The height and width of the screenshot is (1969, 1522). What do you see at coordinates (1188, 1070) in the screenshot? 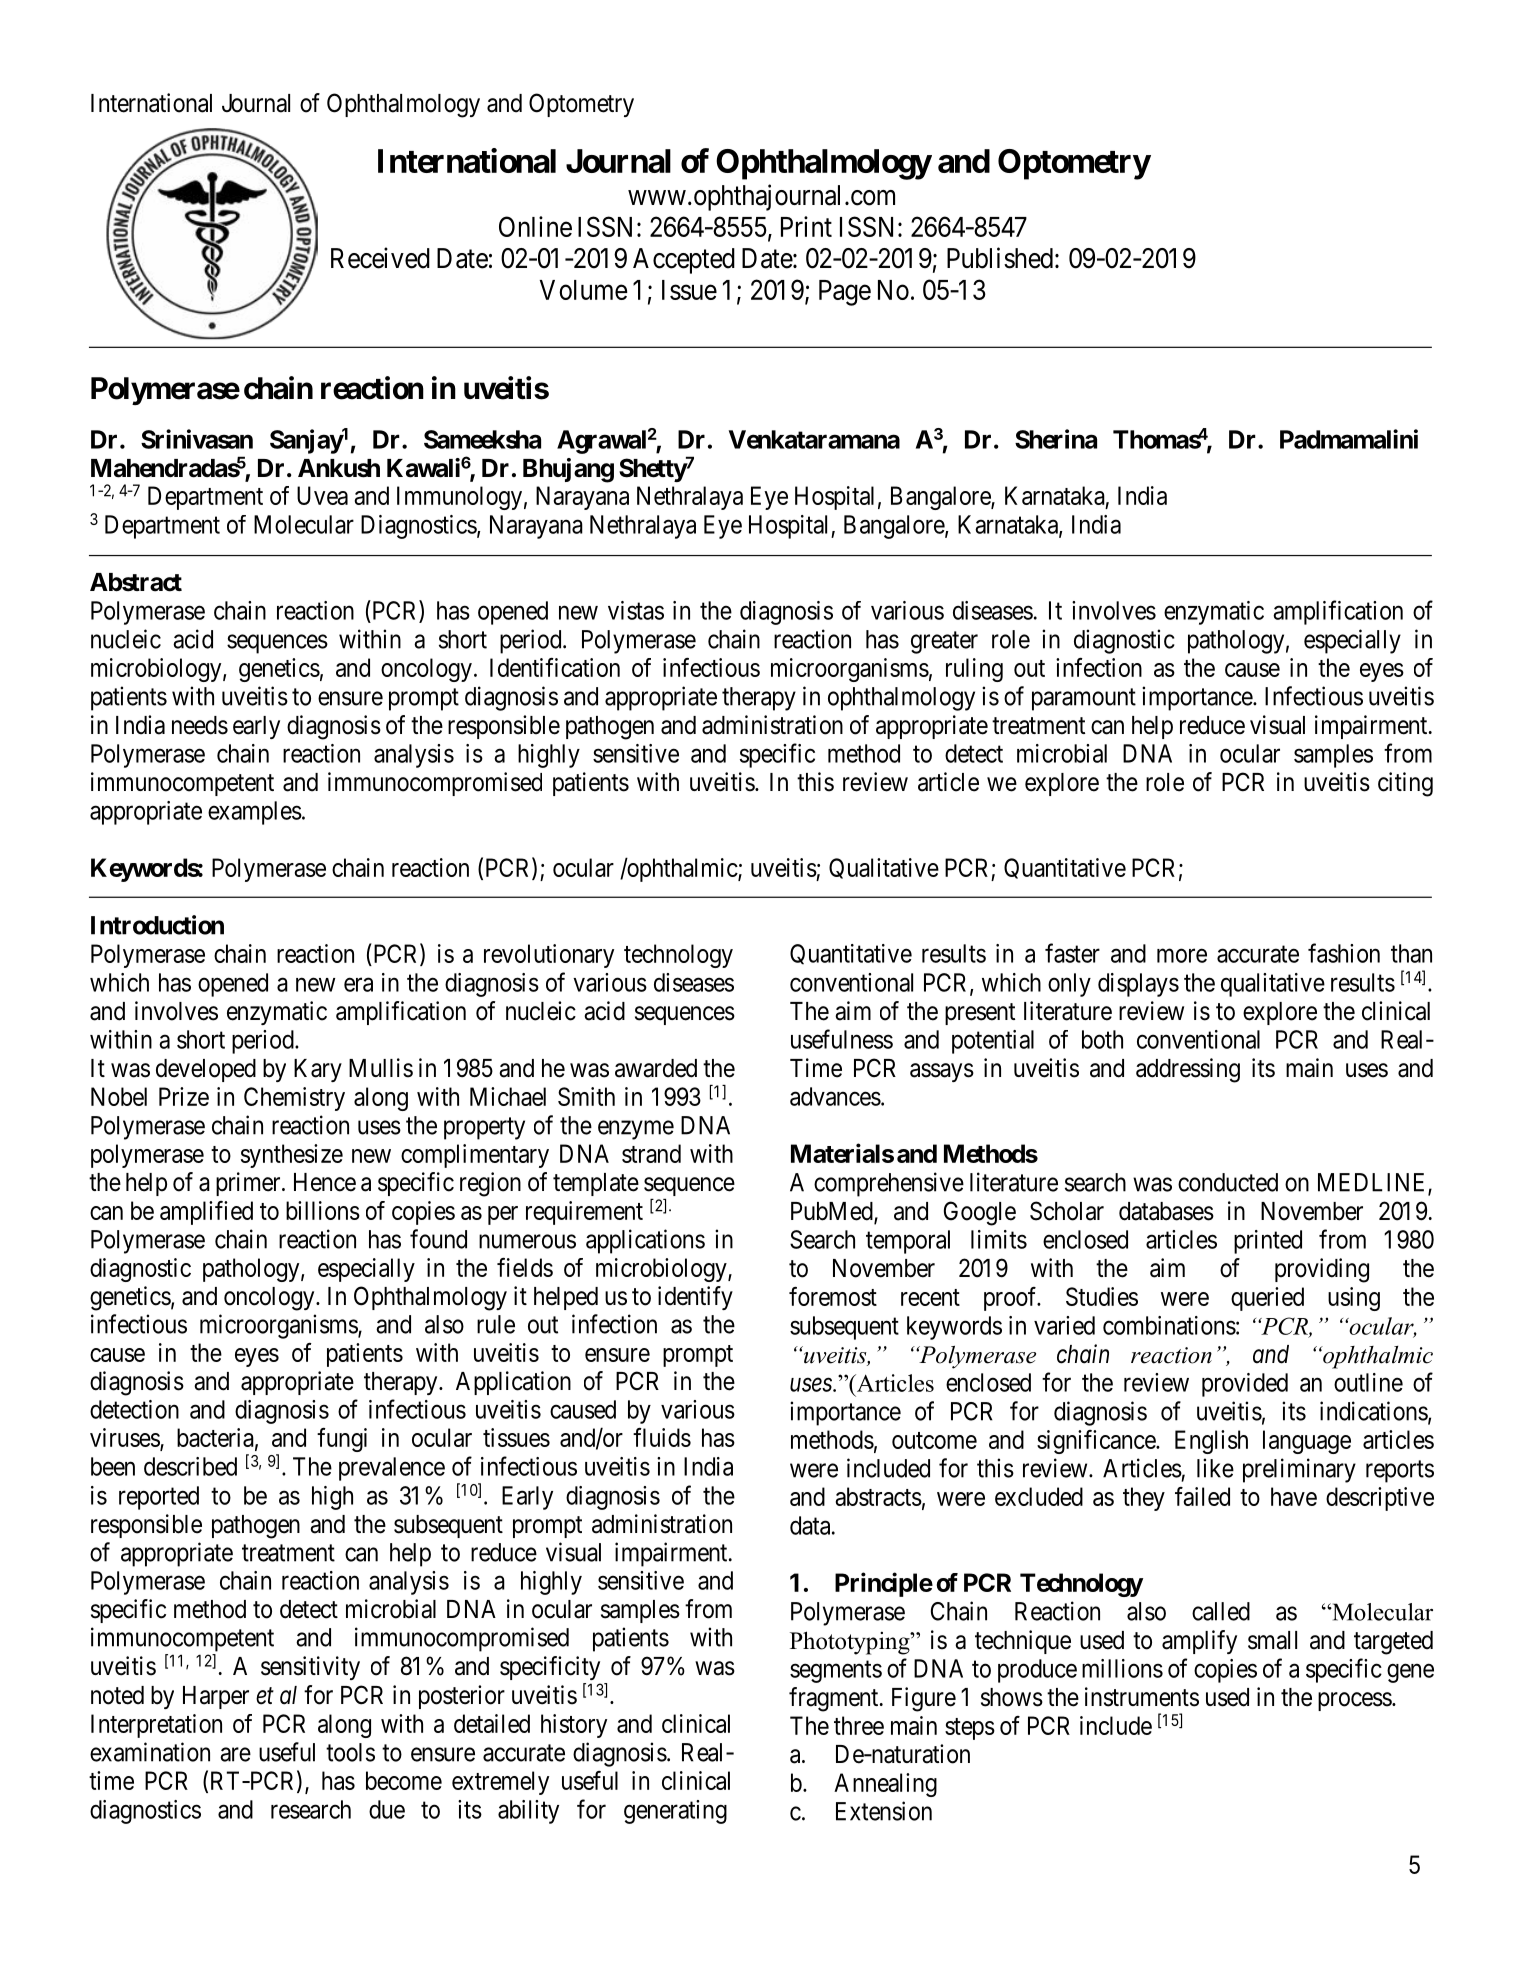
I see `addressing` at bounding box center [1188, 1070].
